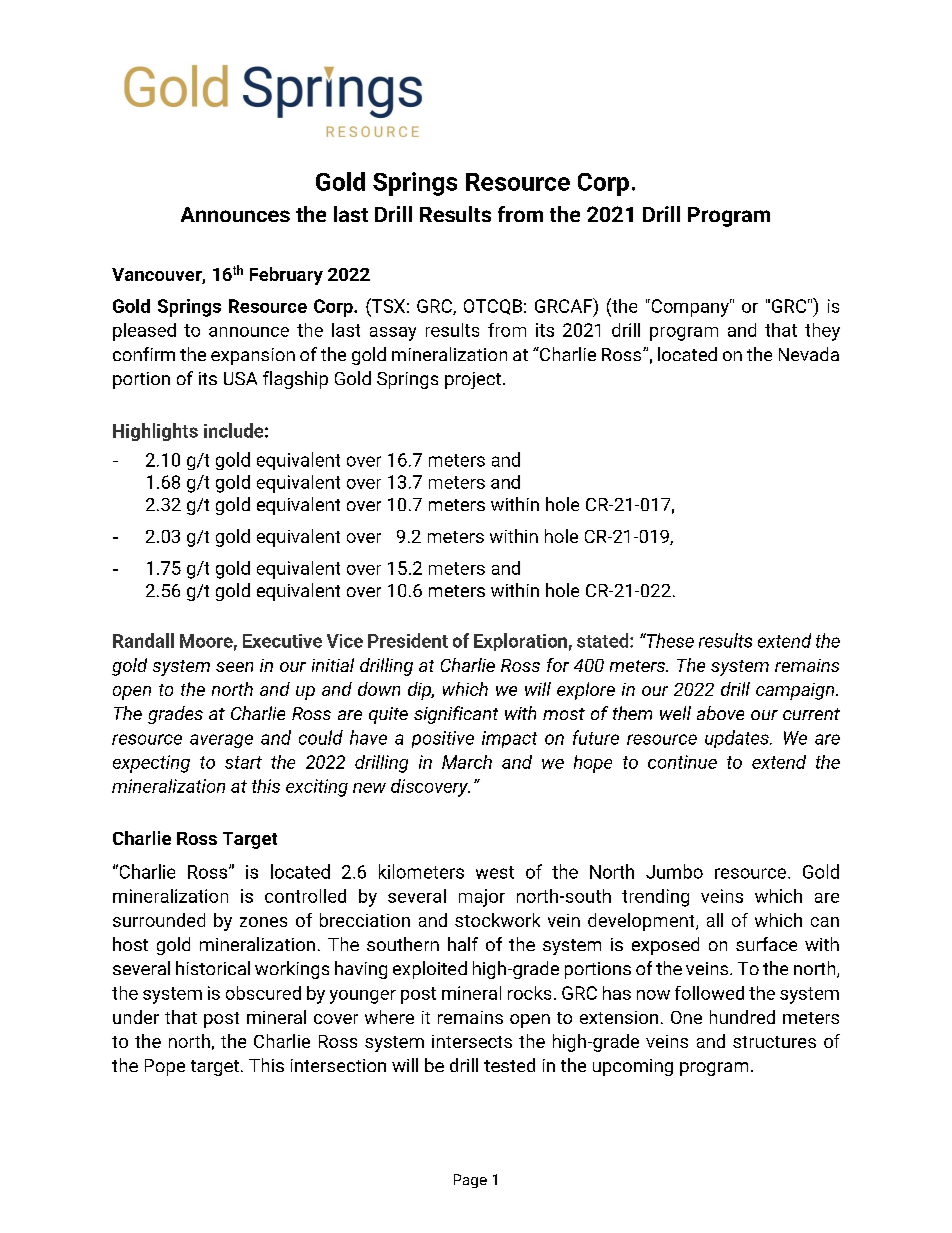  What do you see at coordinates (809, 354) in the document?
I see `Nevada` at bounding box center [809, 354].
